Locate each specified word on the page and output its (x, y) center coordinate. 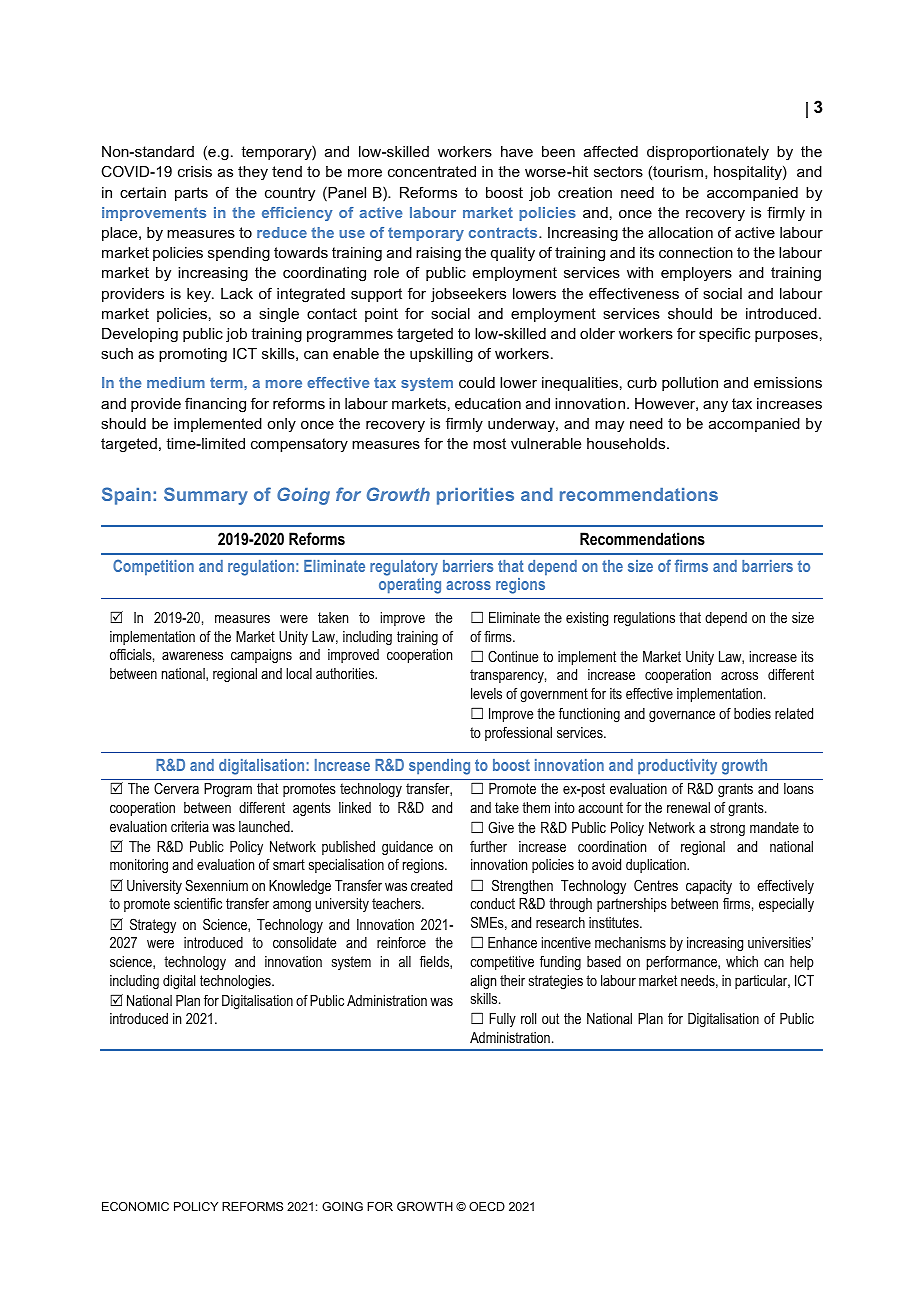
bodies (752, 713)
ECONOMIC (135, 1206)
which (742, 961)
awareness (192, 656)
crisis (195, 171)
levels (486, 693)
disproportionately (708, 153)
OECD (487, 1206)
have (517, 151)
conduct (492, 903)
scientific (198, 903)
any (715, 407)
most (489, 443)
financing (215, 405)
